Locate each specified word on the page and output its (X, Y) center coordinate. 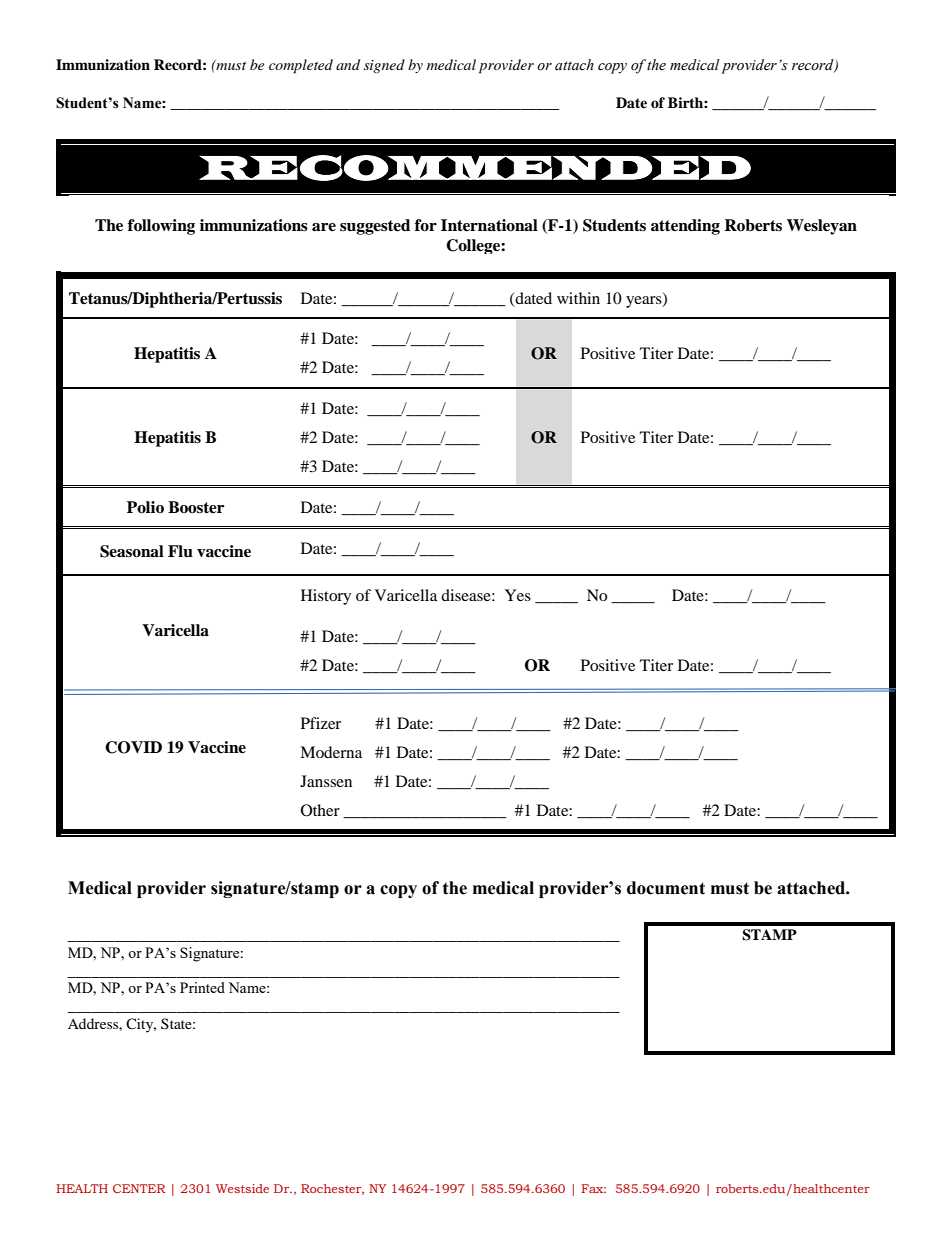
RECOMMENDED (475, 168)
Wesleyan (822, 227)
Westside (242, 1188)
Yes (518, 595)
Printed (202, 987)
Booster (196, 507)
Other (320, 810)
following (161, 227)
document (666, 888)
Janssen (326, 781)
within (578, 298)
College (474, 246)
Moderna (331, 752)
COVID (133, 747)
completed (301, 66)
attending (685, 227)
